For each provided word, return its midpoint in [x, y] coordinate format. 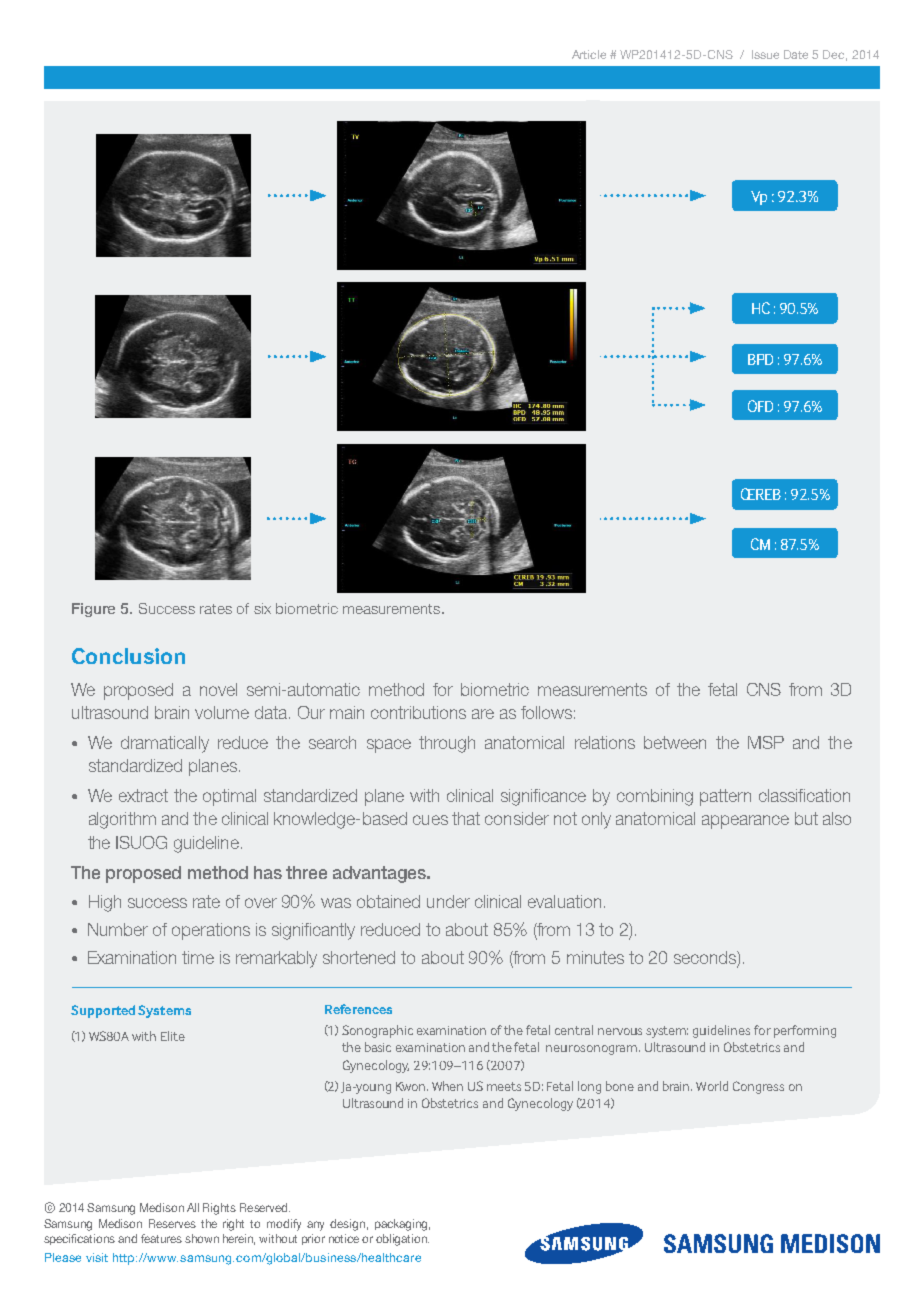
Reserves [172, 1223]
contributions [418, 712]
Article [589, 54]
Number [118, 929]
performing [805, 1031]
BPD [760, 359]
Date [796, 54]
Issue [765, 54]
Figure [93, 610]
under [448, 901]
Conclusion [128, 656]
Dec [835, 55]
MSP [766, 742]
